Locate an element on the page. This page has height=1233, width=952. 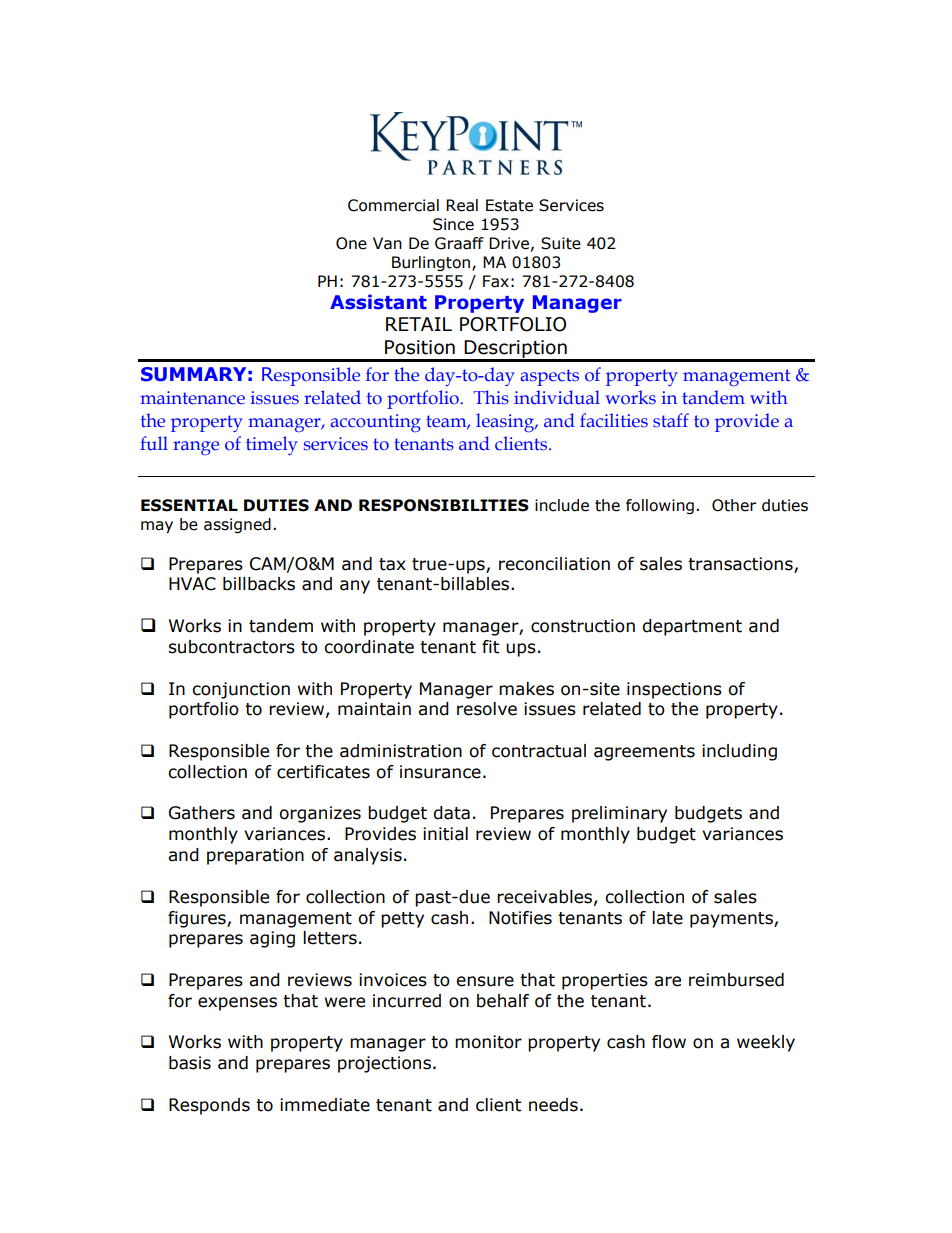
Suite is located at coordinates (561, 243).
